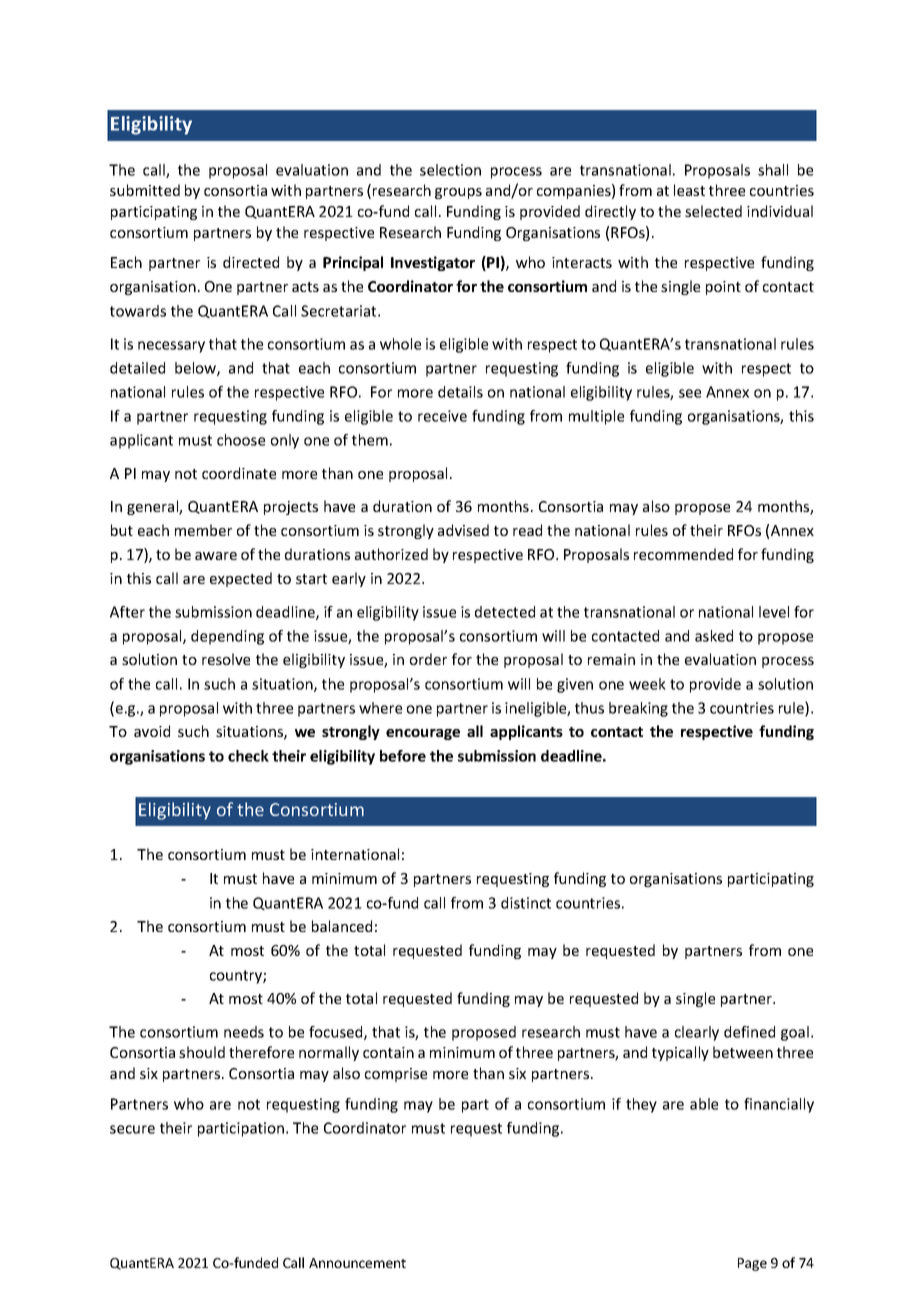  What do you see at coordinates (458, 193) in the screenshot?
I see `groups` at bounding box center [458, 193].
